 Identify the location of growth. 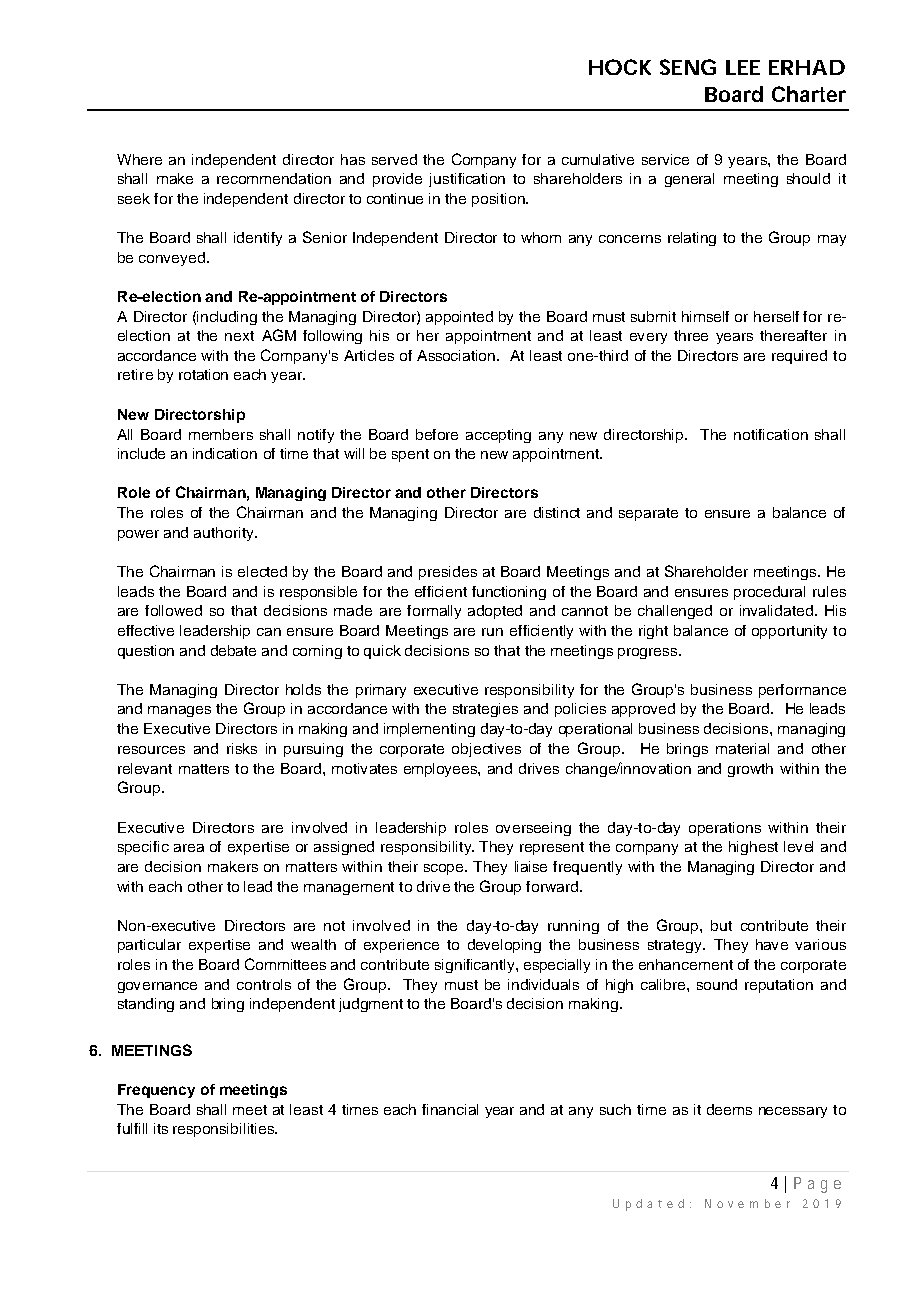
(750, 770).
